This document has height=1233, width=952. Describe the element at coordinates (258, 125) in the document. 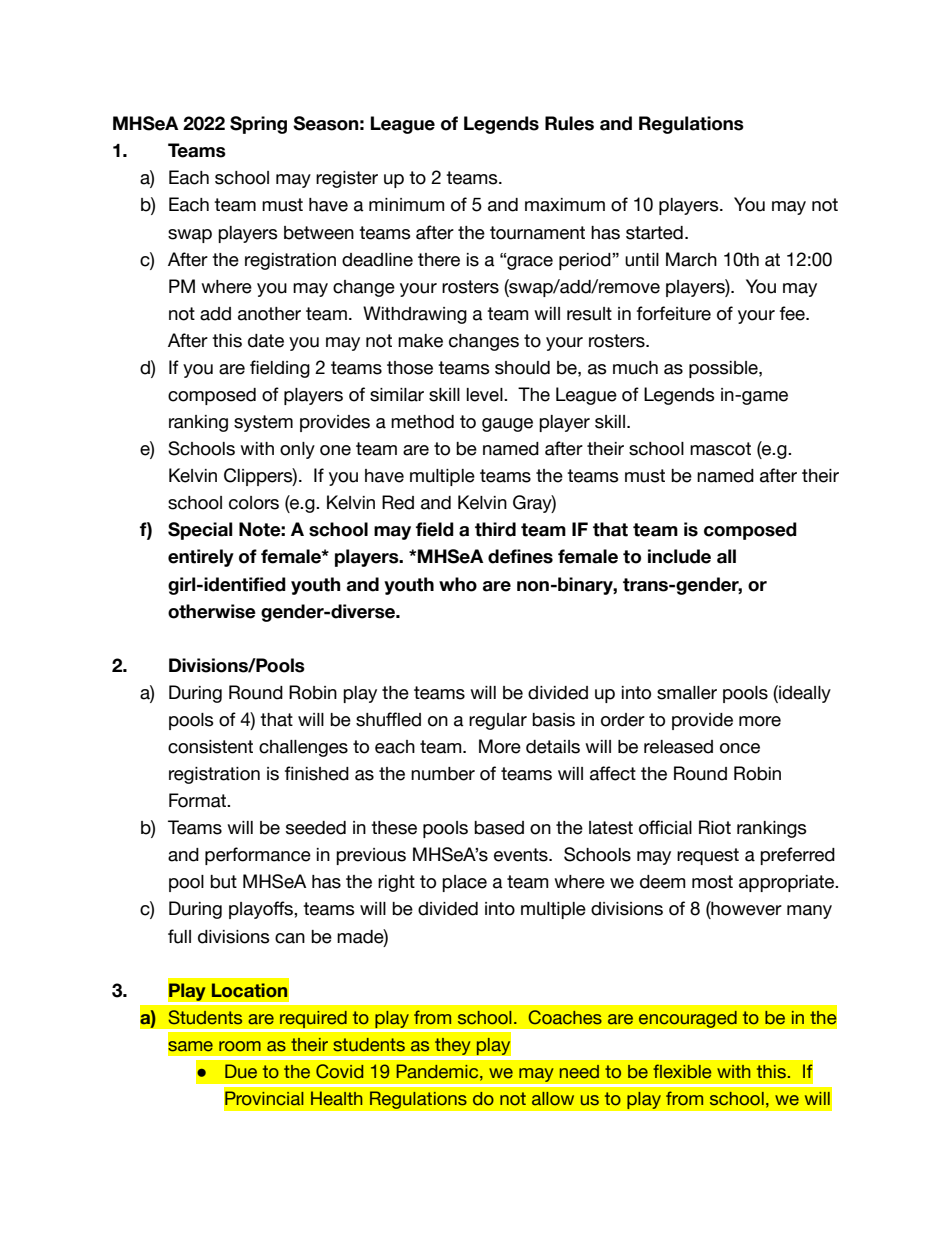

I see `Spring` at that location.
